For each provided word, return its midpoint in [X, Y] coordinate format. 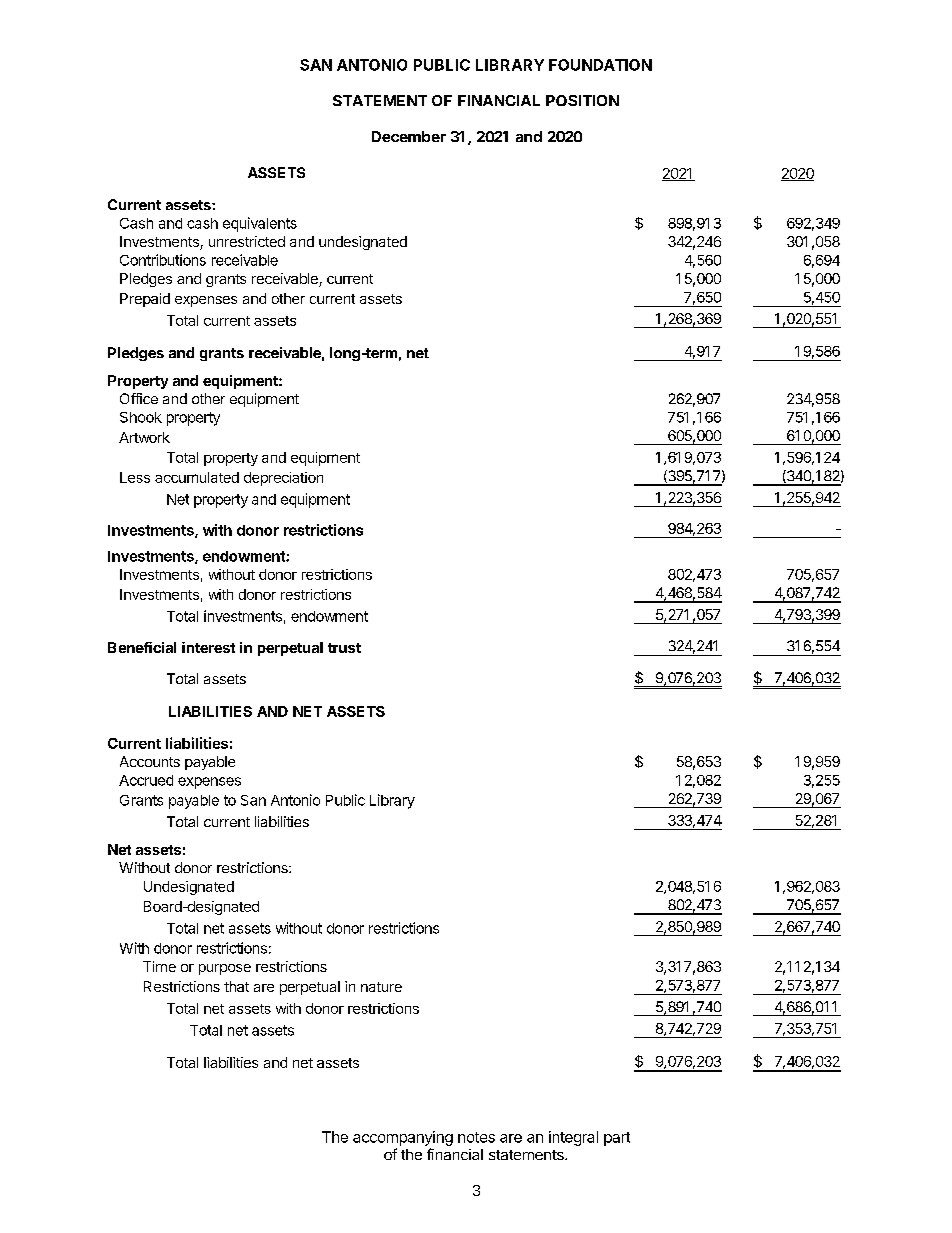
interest [208, 647]
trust [344, 648]
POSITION [582, 100]
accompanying [403, 1138]
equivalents [260, 224]
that [236, 986]
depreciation [283, 479]
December [409, 136]
